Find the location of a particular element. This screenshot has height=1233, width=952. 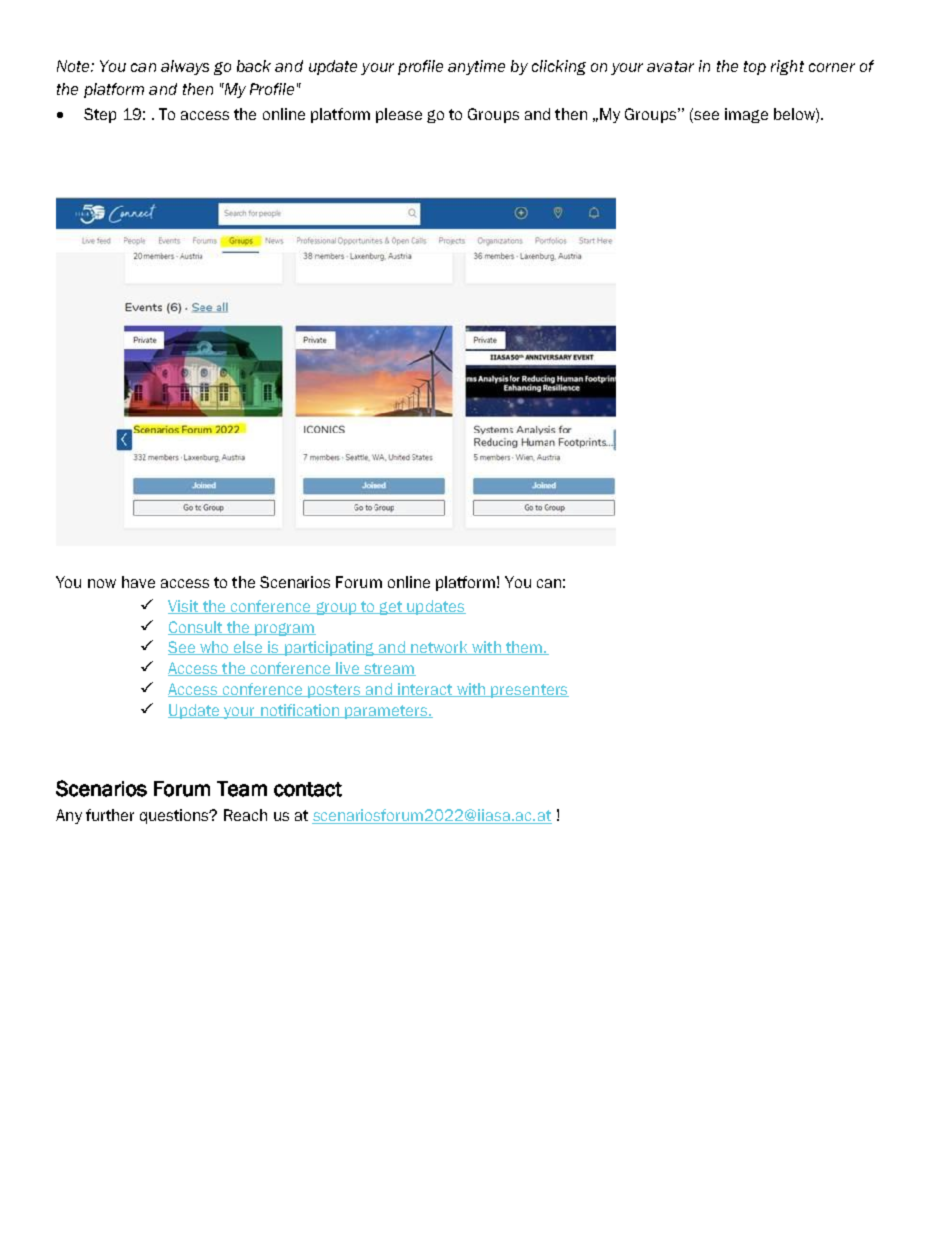

contact is located at coordinates (308, 789).
